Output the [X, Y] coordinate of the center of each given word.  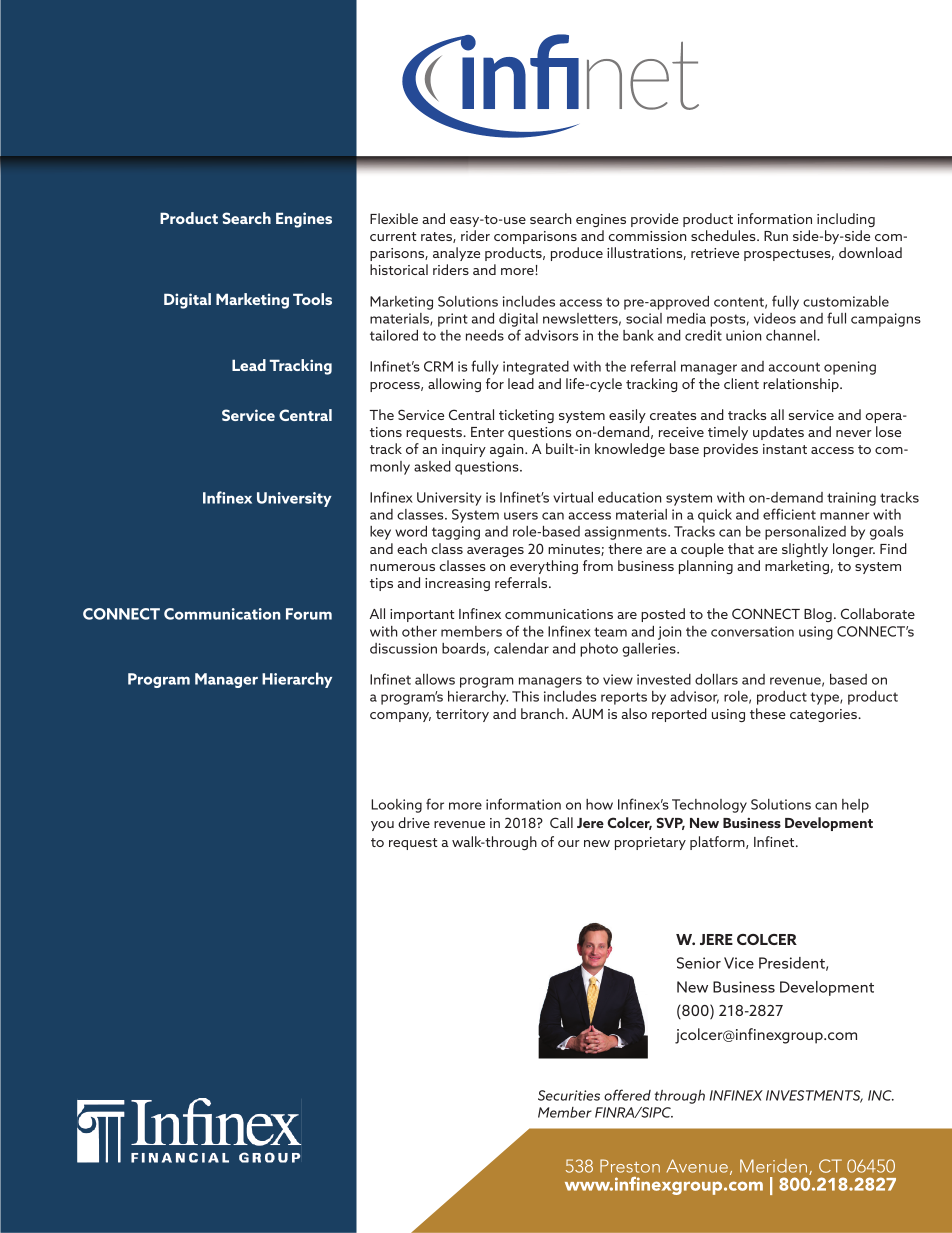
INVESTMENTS [814, 1096]
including [846, 220]
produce [577, 254]
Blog [818, 615]
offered [627, 1095]
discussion [403, 648]
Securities [569, 1095]
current [393, 236]
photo [599, 650]
